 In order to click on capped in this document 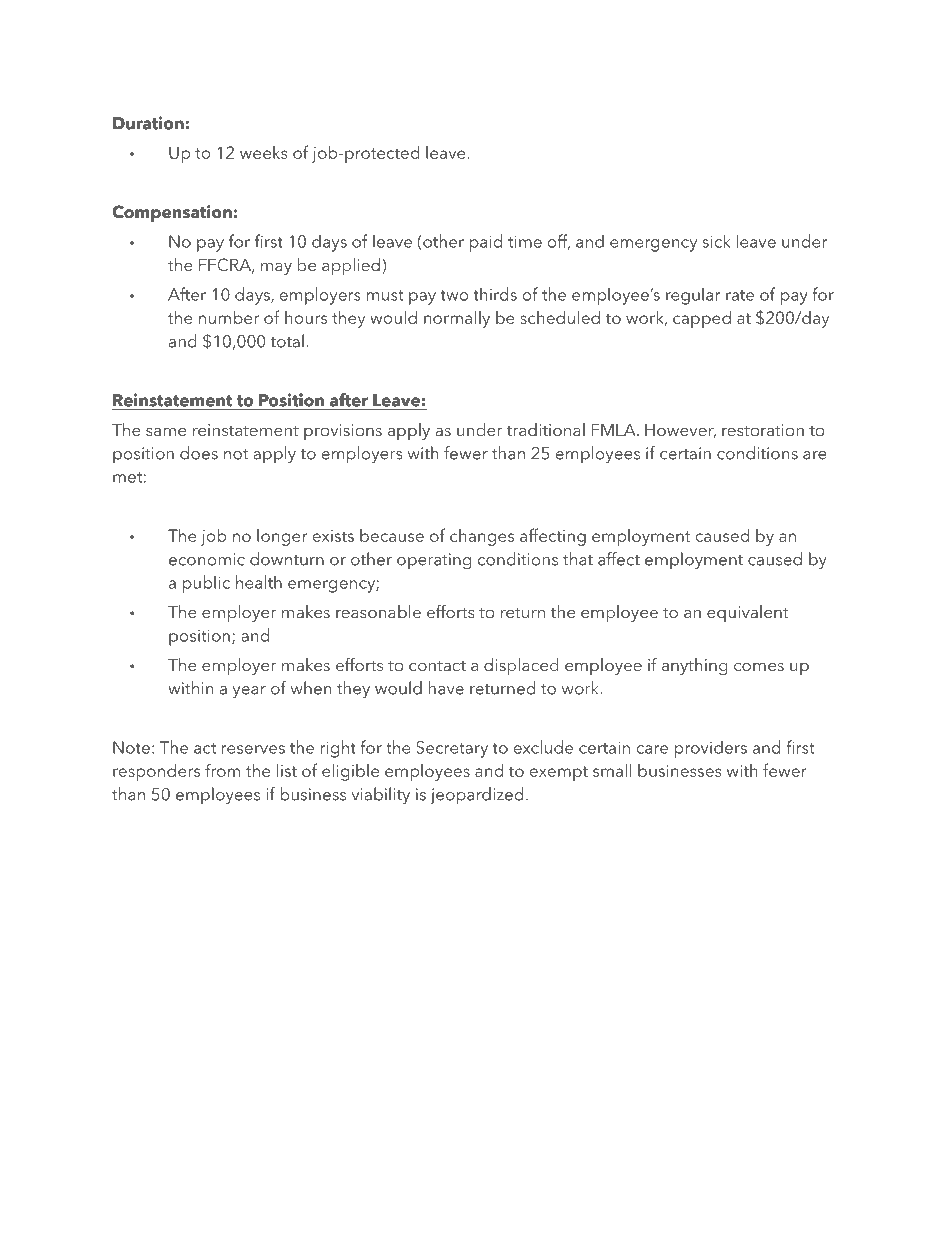, I will do `click(702, 319)`.
